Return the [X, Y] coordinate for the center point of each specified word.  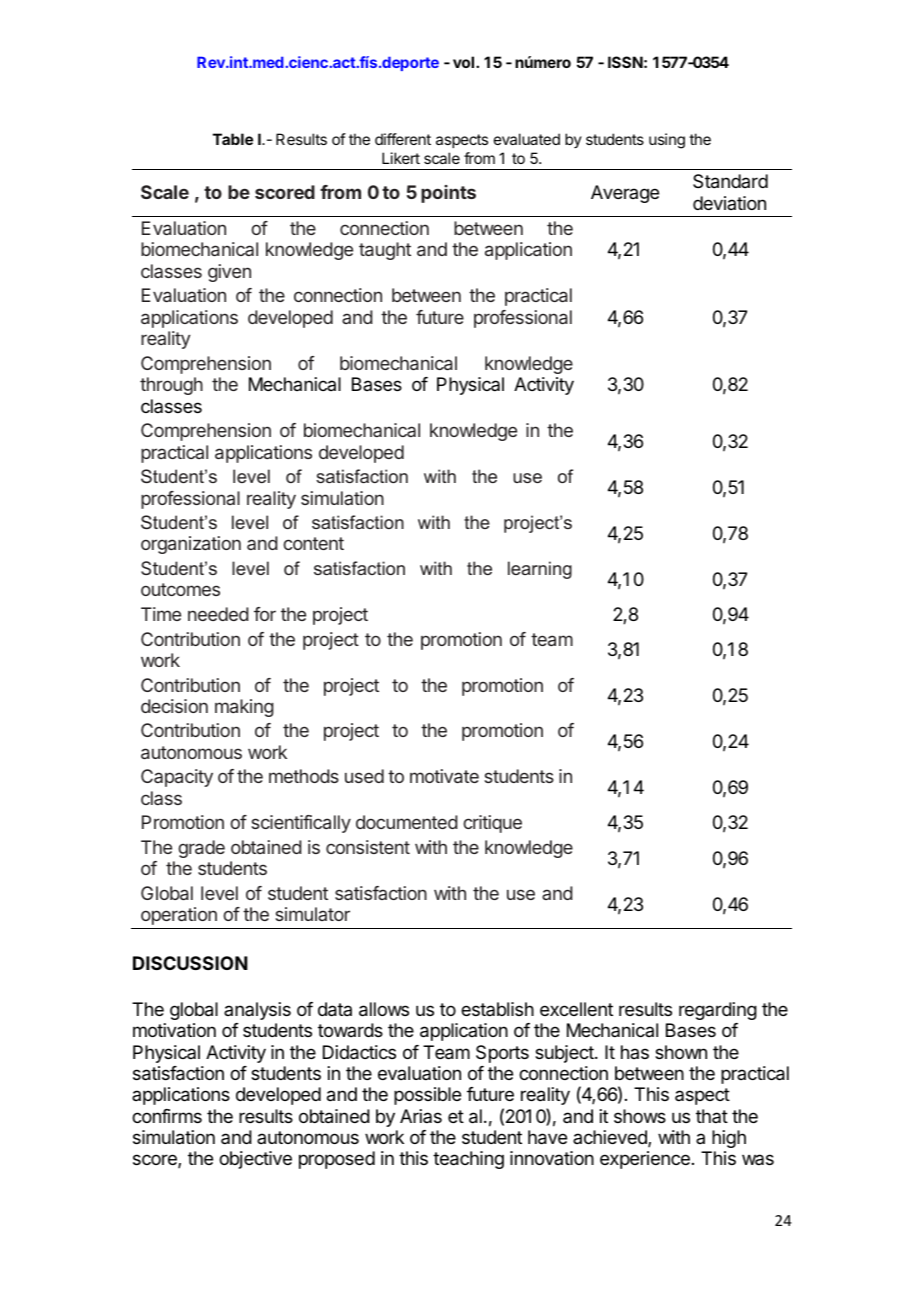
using [667, 141]
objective [255, 1160]
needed [218, 614]
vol [465, 62]
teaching [468, 1160]
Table [233, 139]
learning [540, 570]
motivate [444, 776]
